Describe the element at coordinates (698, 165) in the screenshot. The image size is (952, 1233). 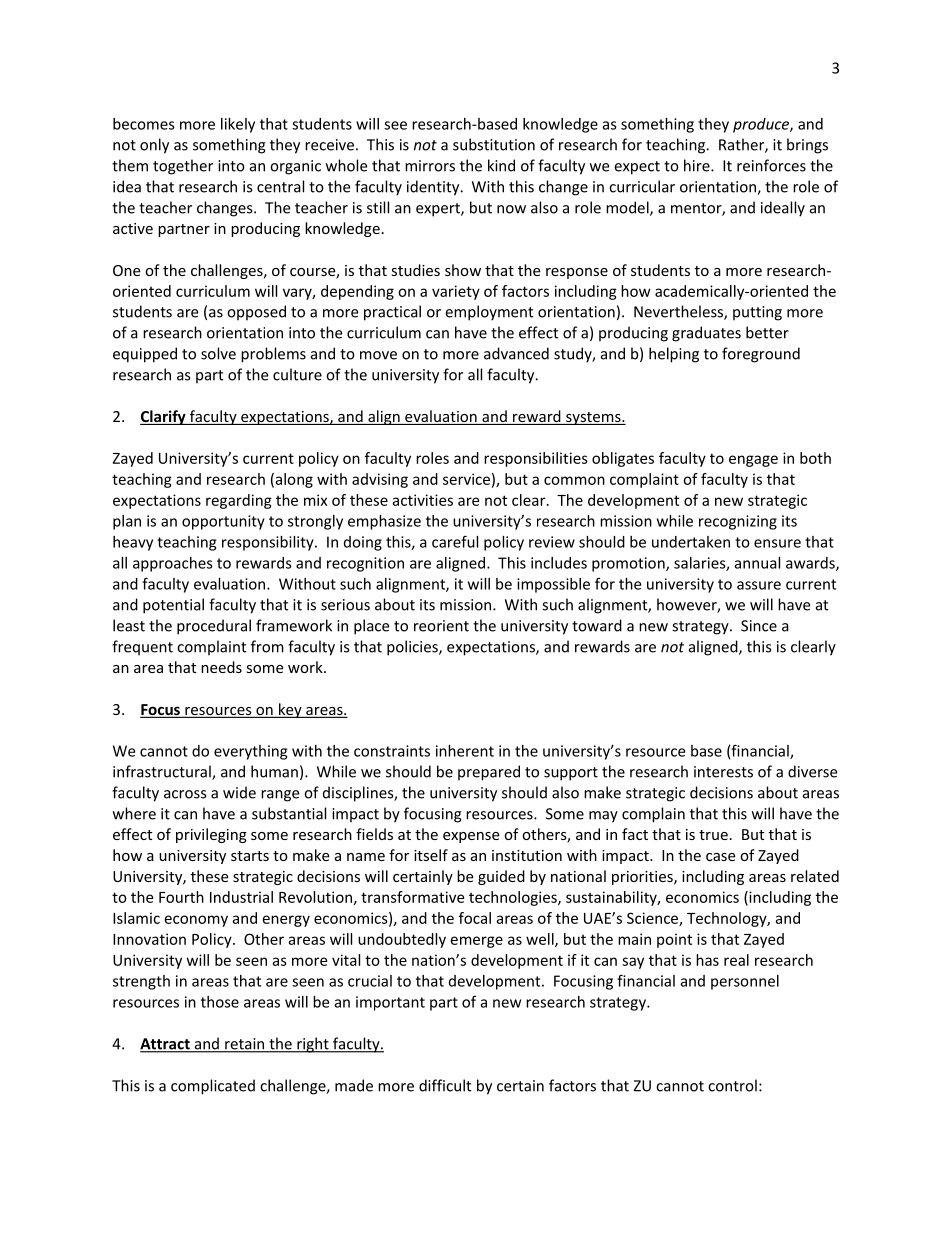
I see `hire` at that location.
